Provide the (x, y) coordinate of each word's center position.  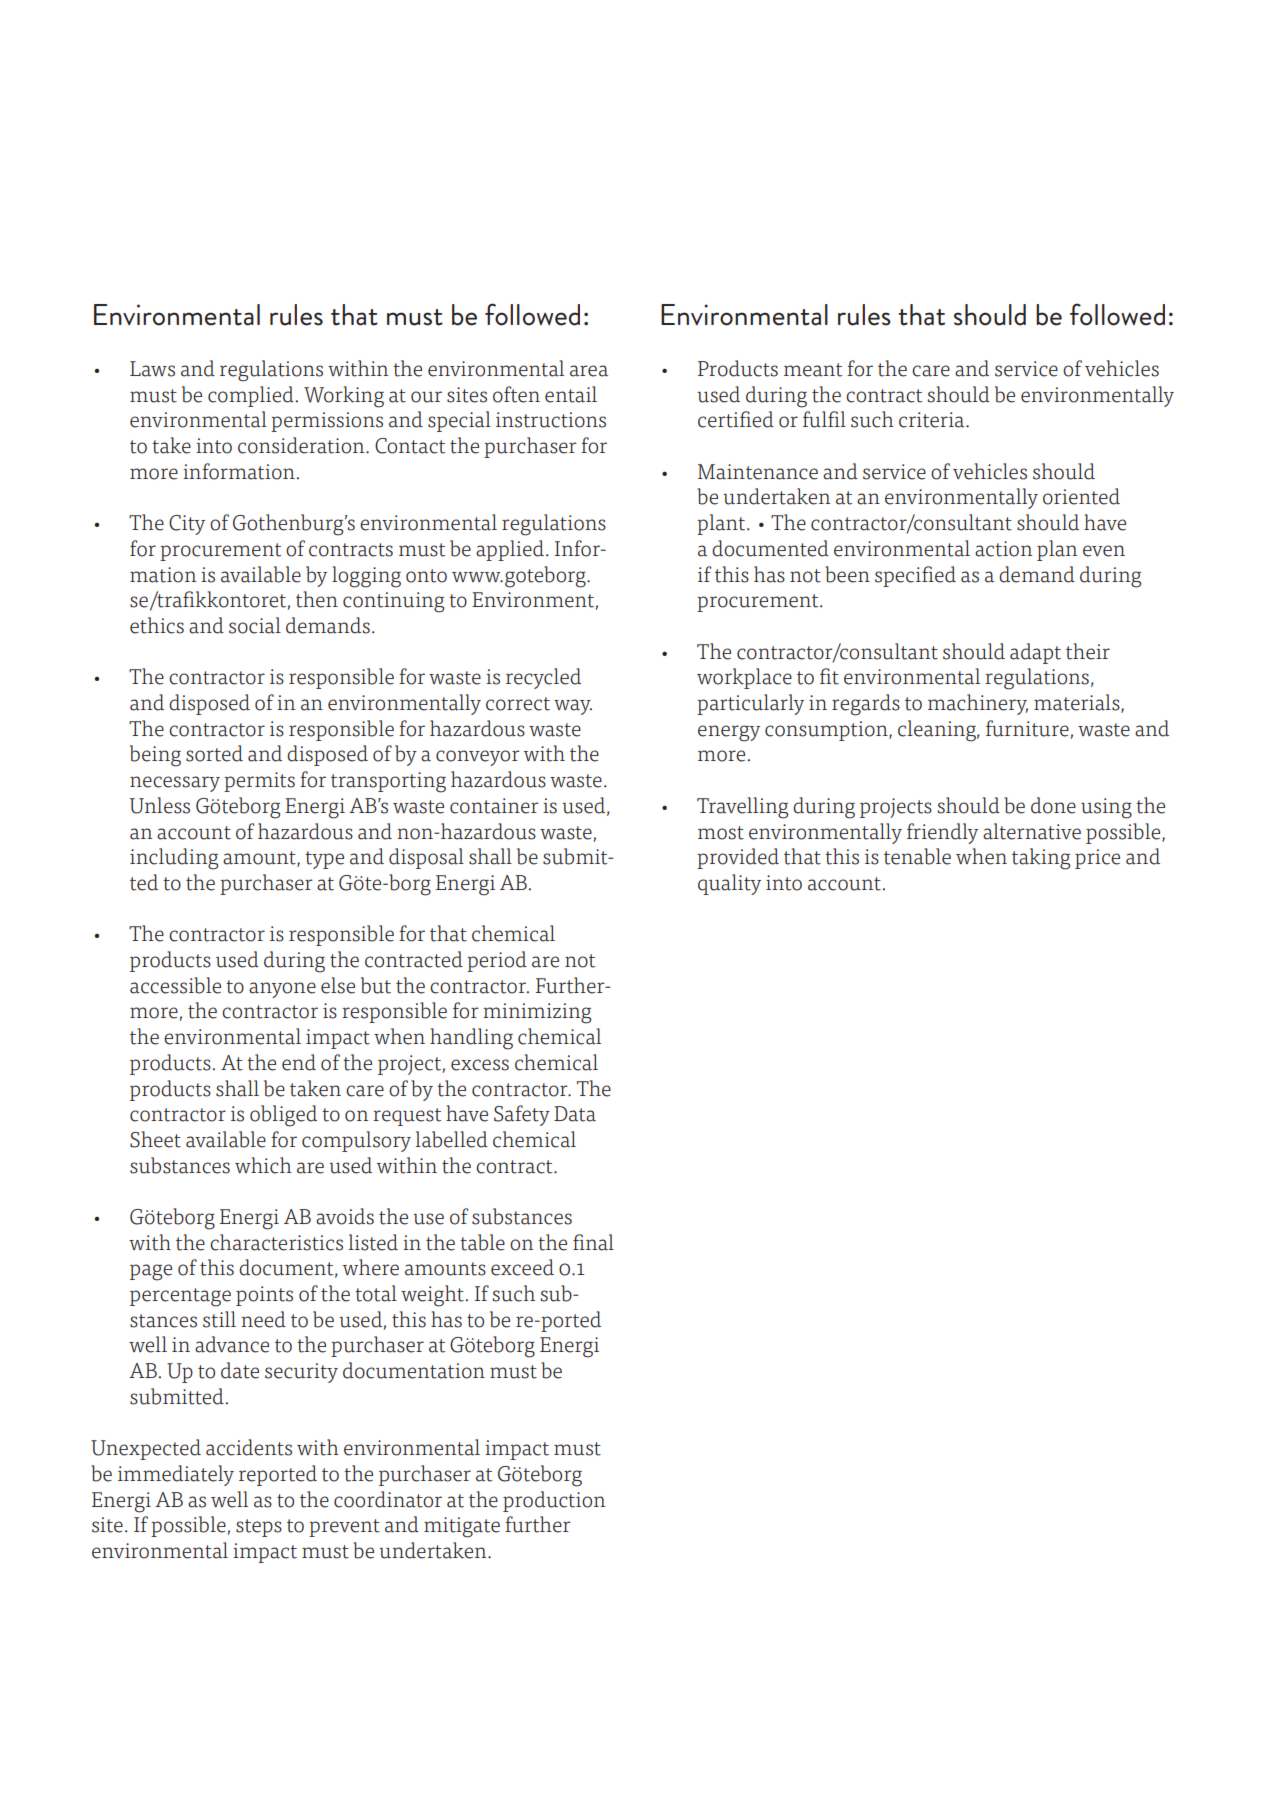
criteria (933, 420)
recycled (543, 678)
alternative (1032, 831)
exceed (522, 1267)
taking (1041, 859)
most (721, 833)
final (593, 1242)
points (264, 1296)
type (324, 860)
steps (259, 1528)
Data (575, 1114)
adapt (1035, 653)
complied (251, 396)
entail (571, 394)
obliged (283, 1116)
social (255, 625)
